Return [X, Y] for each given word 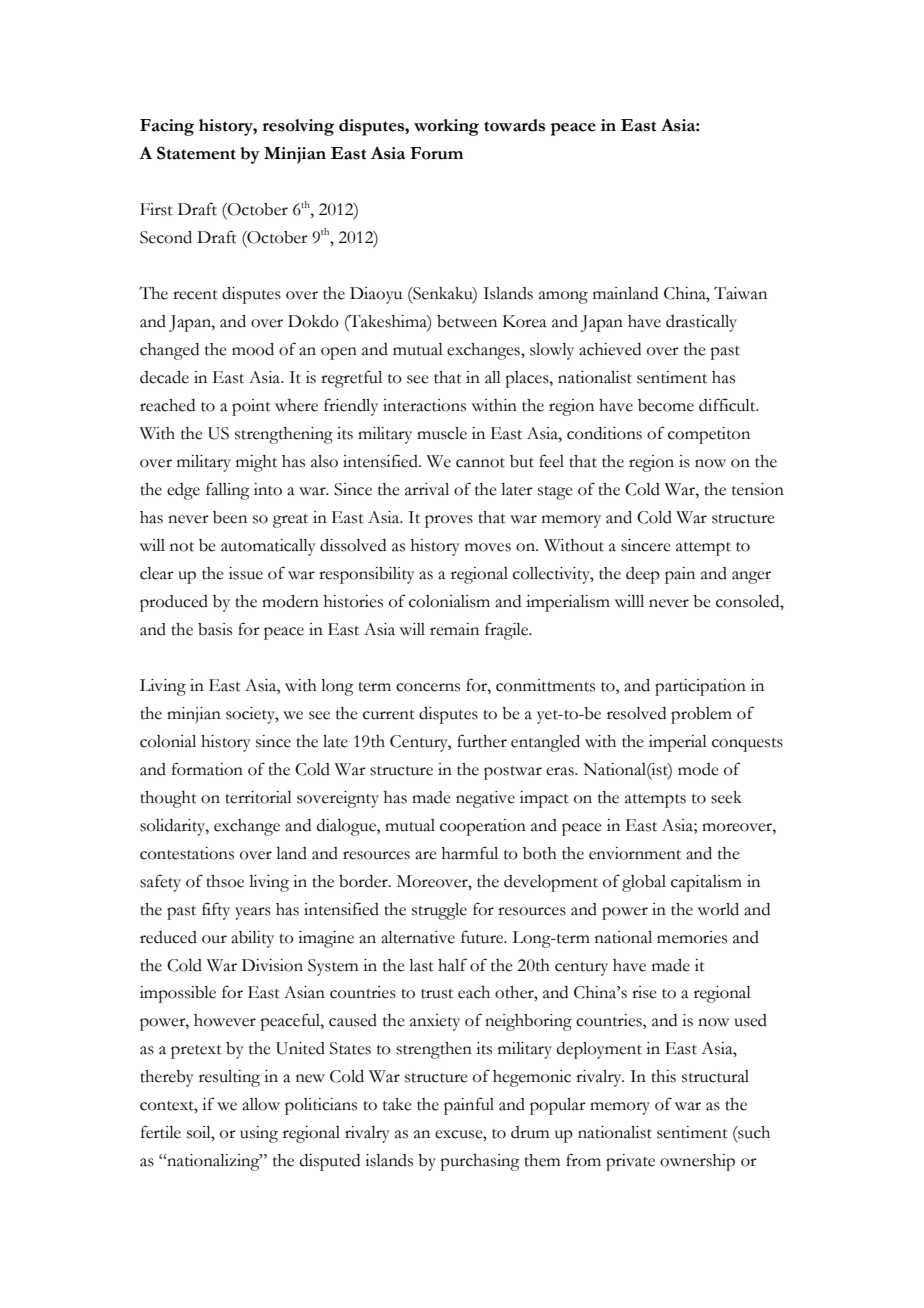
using [259, 1134]
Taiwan [740, 293]
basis [215, 629]
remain [454, 629]
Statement [196, 153]
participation [700, 687]
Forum [436, 153]
